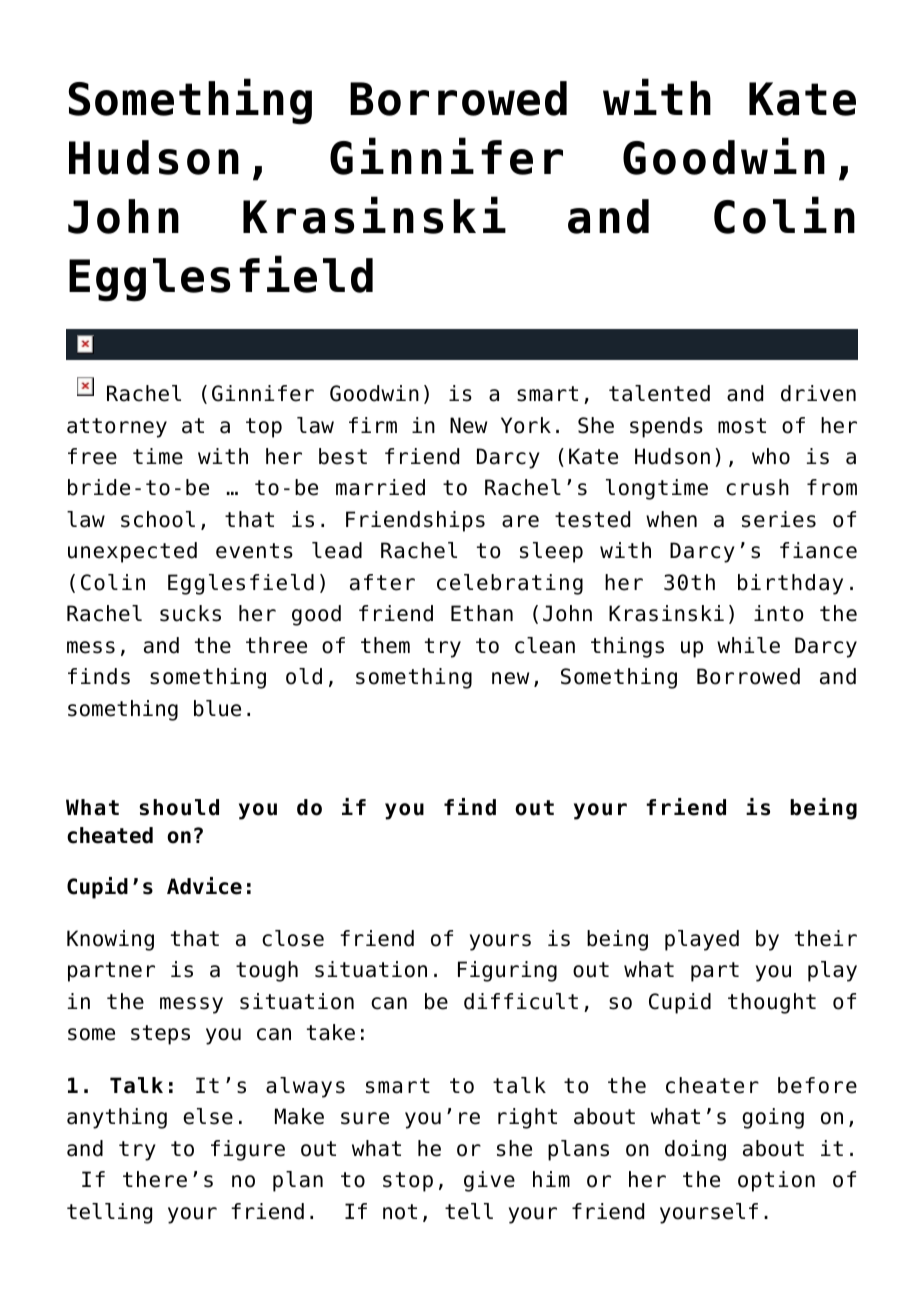 This document has height=1308, width=924. Describe the element at coordinates (776, 1181) in the document. I see `option` at that location.
